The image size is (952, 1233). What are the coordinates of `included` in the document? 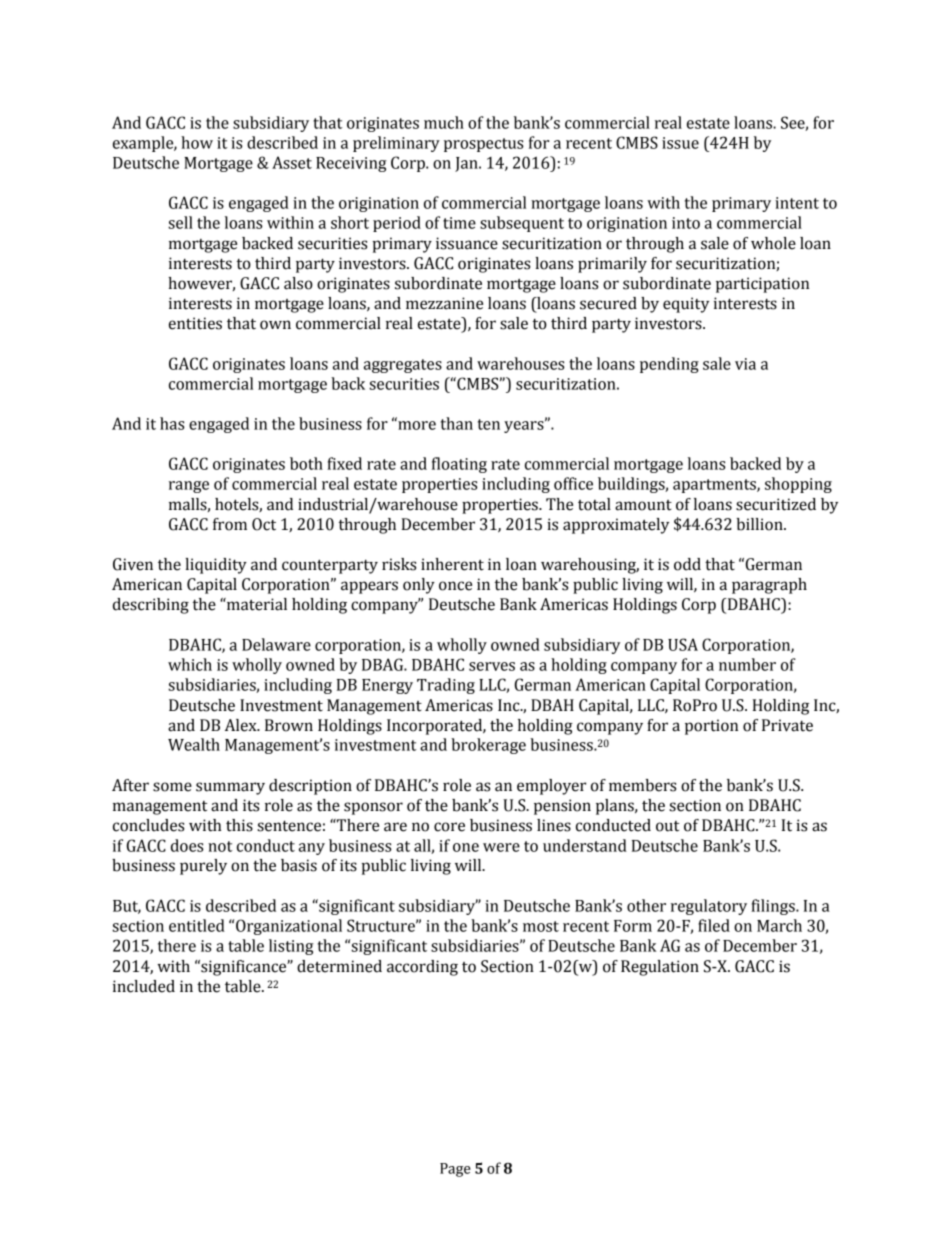 It's located at (144, 986).
